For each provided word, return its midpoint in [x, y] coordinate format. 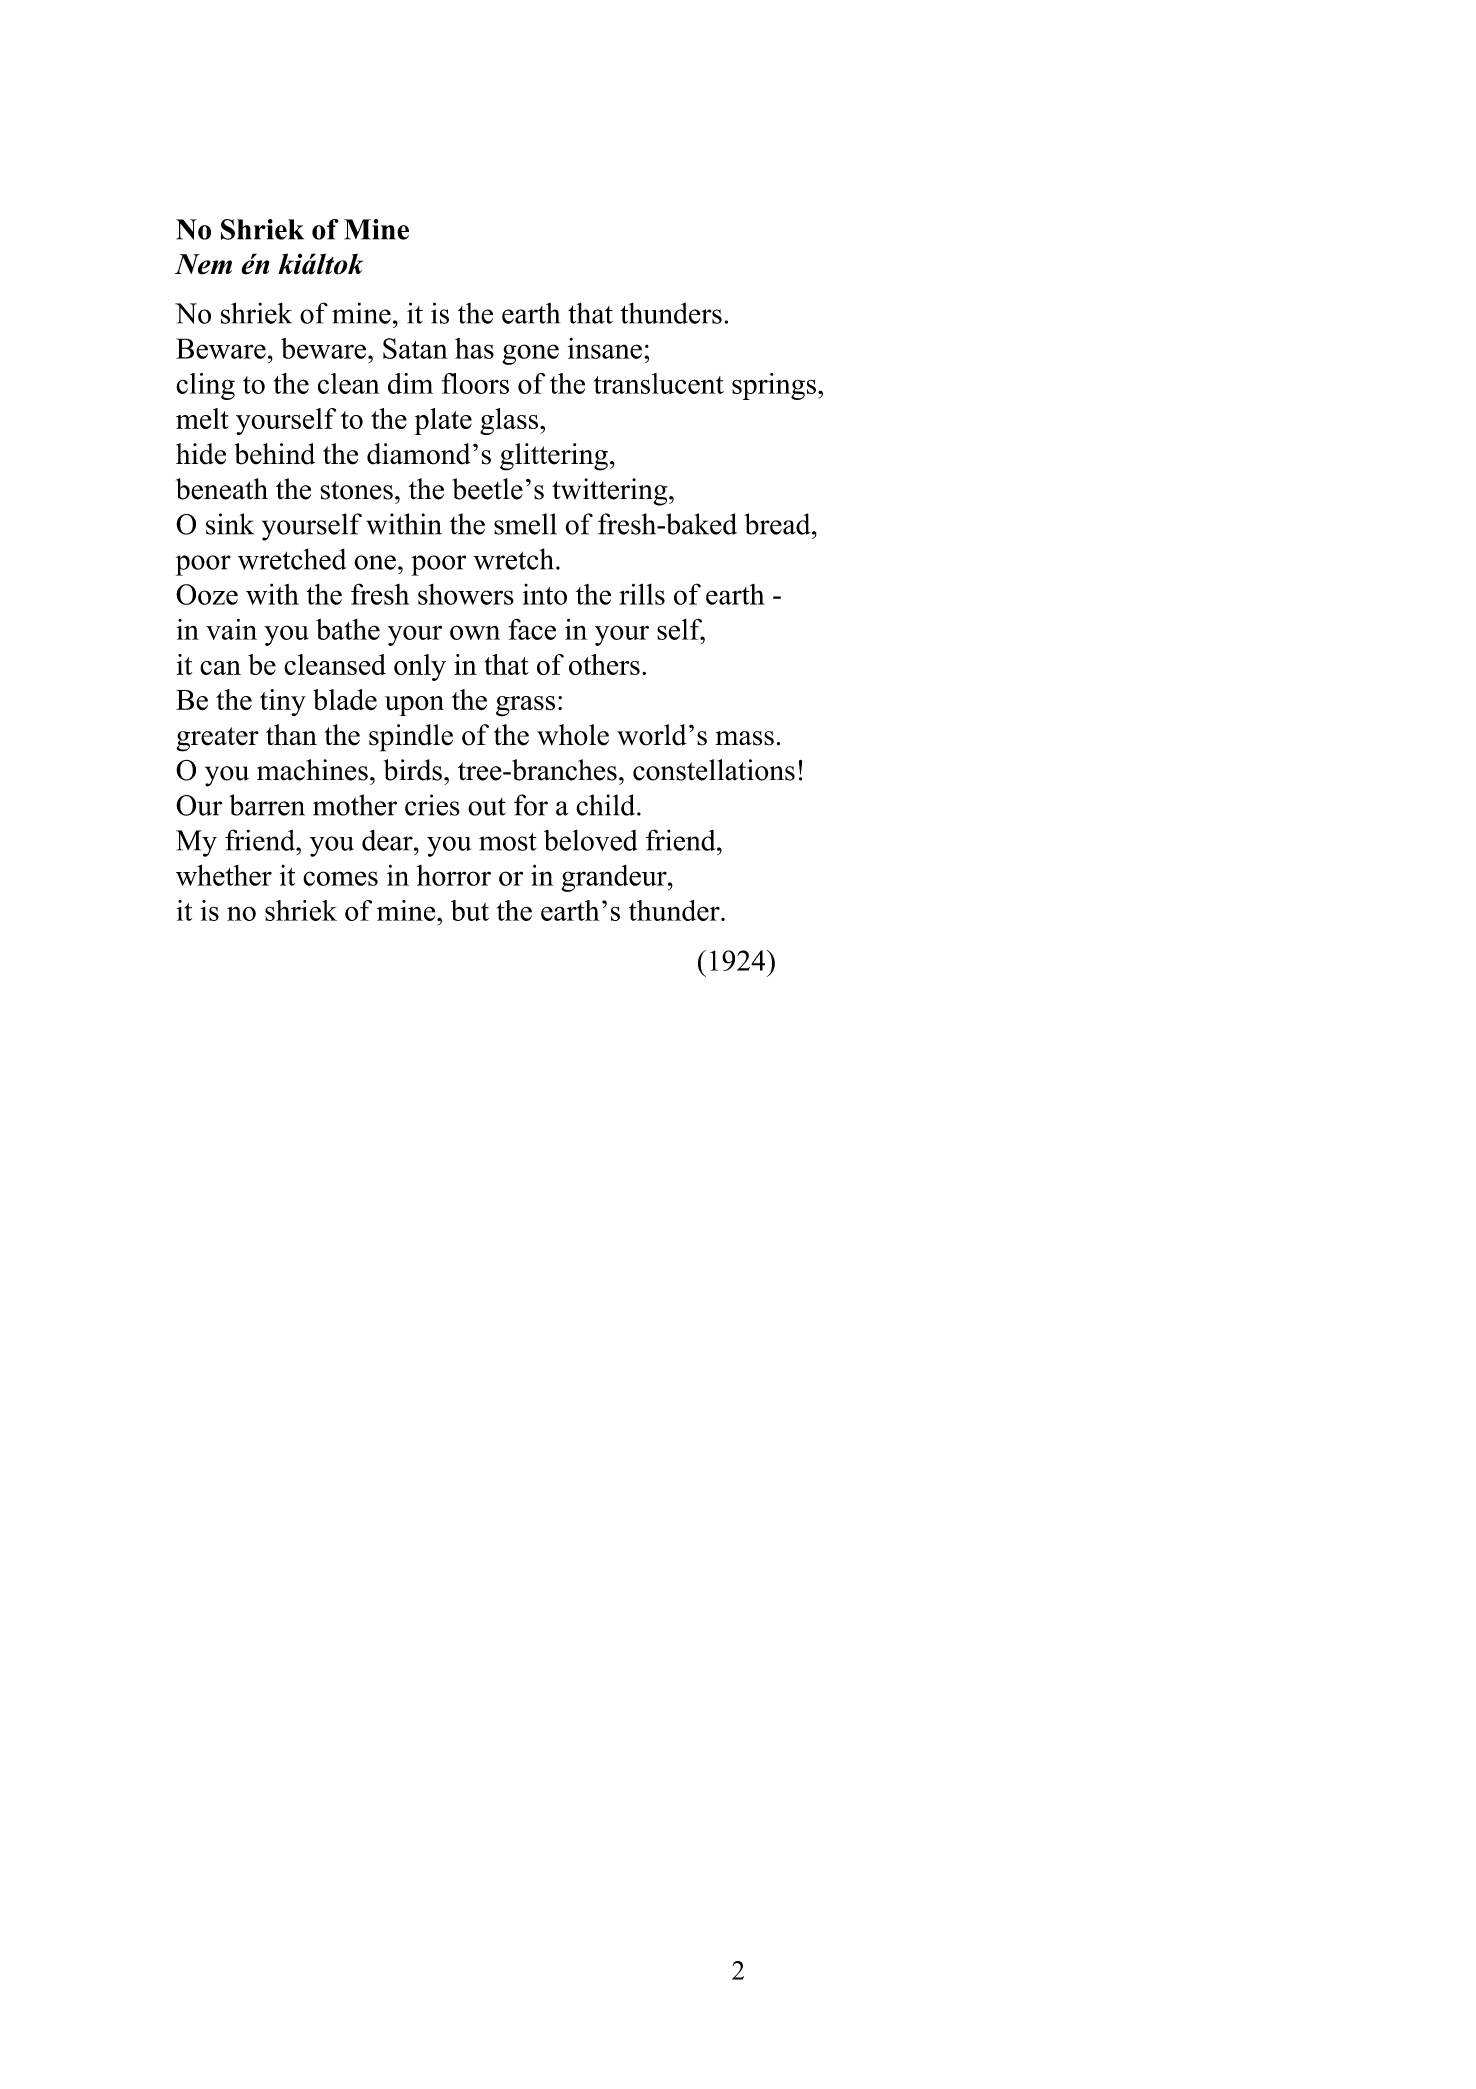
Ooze [207, 594]
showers [466, 594]
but [470, 910]
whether [224, 875]
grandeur [615, 878]
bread [778, 524]
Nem [203, 264]
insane [605, 348]
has [474, 348]
